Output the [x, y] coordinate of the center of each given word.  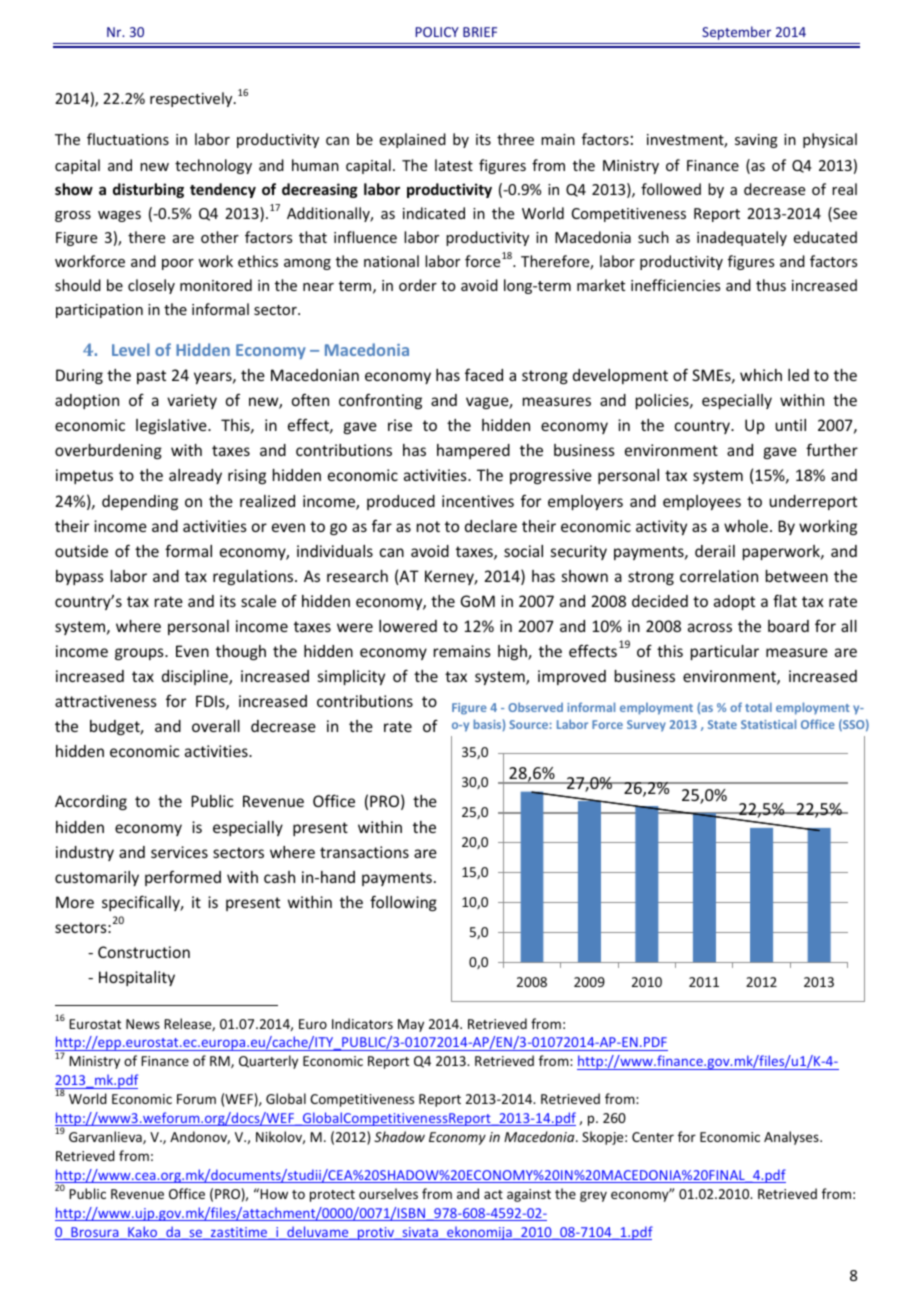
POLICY [437, 32]
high [513, 652]
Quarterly [268, 1062]
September [736, 33]
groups [140, 654]
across [710, 627]
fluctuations [128, 139]
